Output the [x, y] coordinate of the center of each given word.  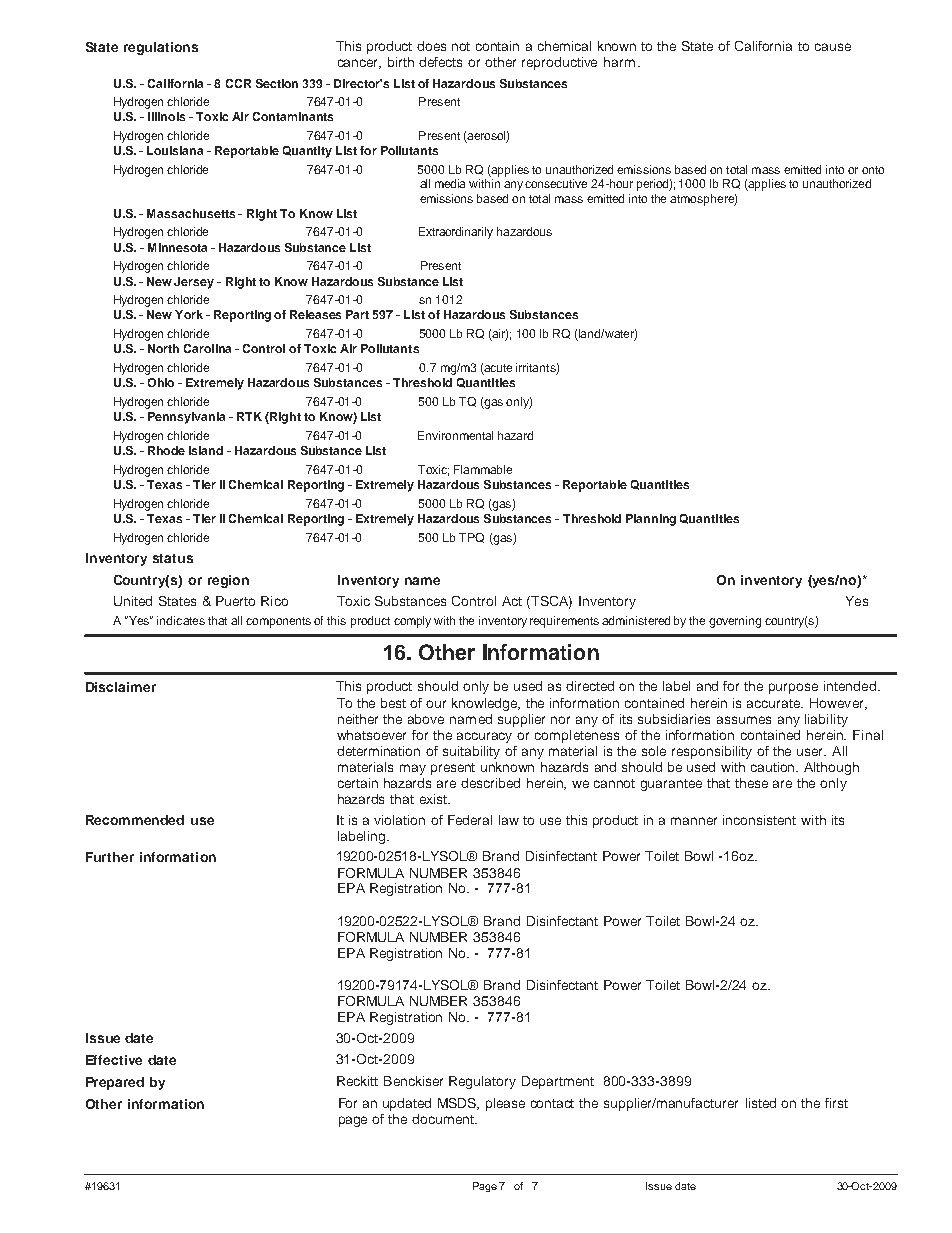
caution [774, 767]
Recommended [135, 820]
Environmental [455, 435]
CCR [238, 83]
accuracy [484, 737]
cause [833, 47]
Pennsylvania [186, 418]
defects [440, 62]
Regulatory [482, 1082]
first [836, 1103]
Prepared [115, 1083]
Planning [651, 520]
